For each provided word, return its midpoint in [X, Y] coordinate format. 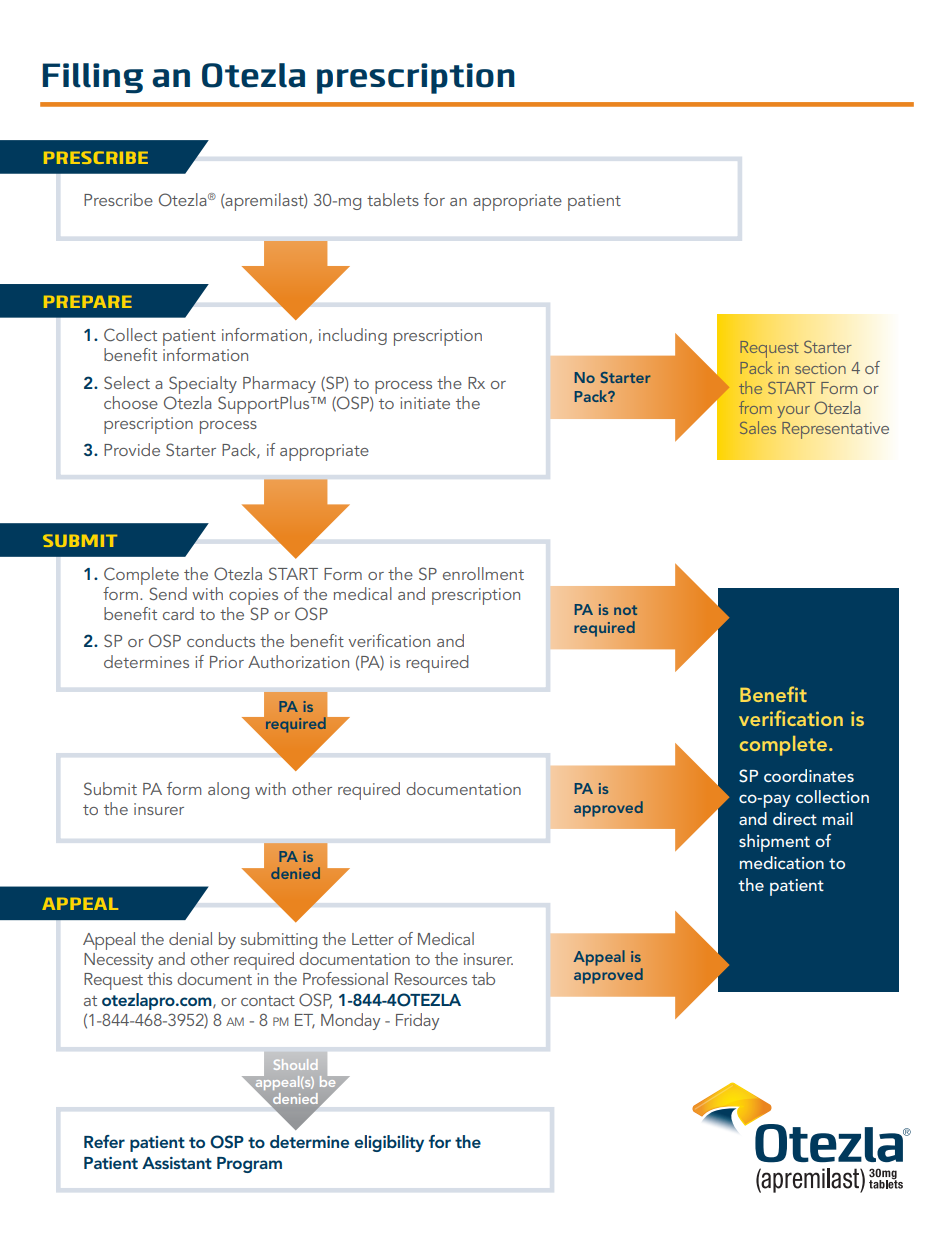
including [353, 336]
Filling [92, 78]
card [178, 613]
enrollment [483, 573]
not [625, 610]
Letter [373, 939]
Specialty [203, 385]
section [820, 368]
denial [190, 938]
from [755, 407]
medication [782, 862]
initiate [425, 403]
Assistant [177, 1163]
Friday [417, 1021]
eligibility [389, 1143]
